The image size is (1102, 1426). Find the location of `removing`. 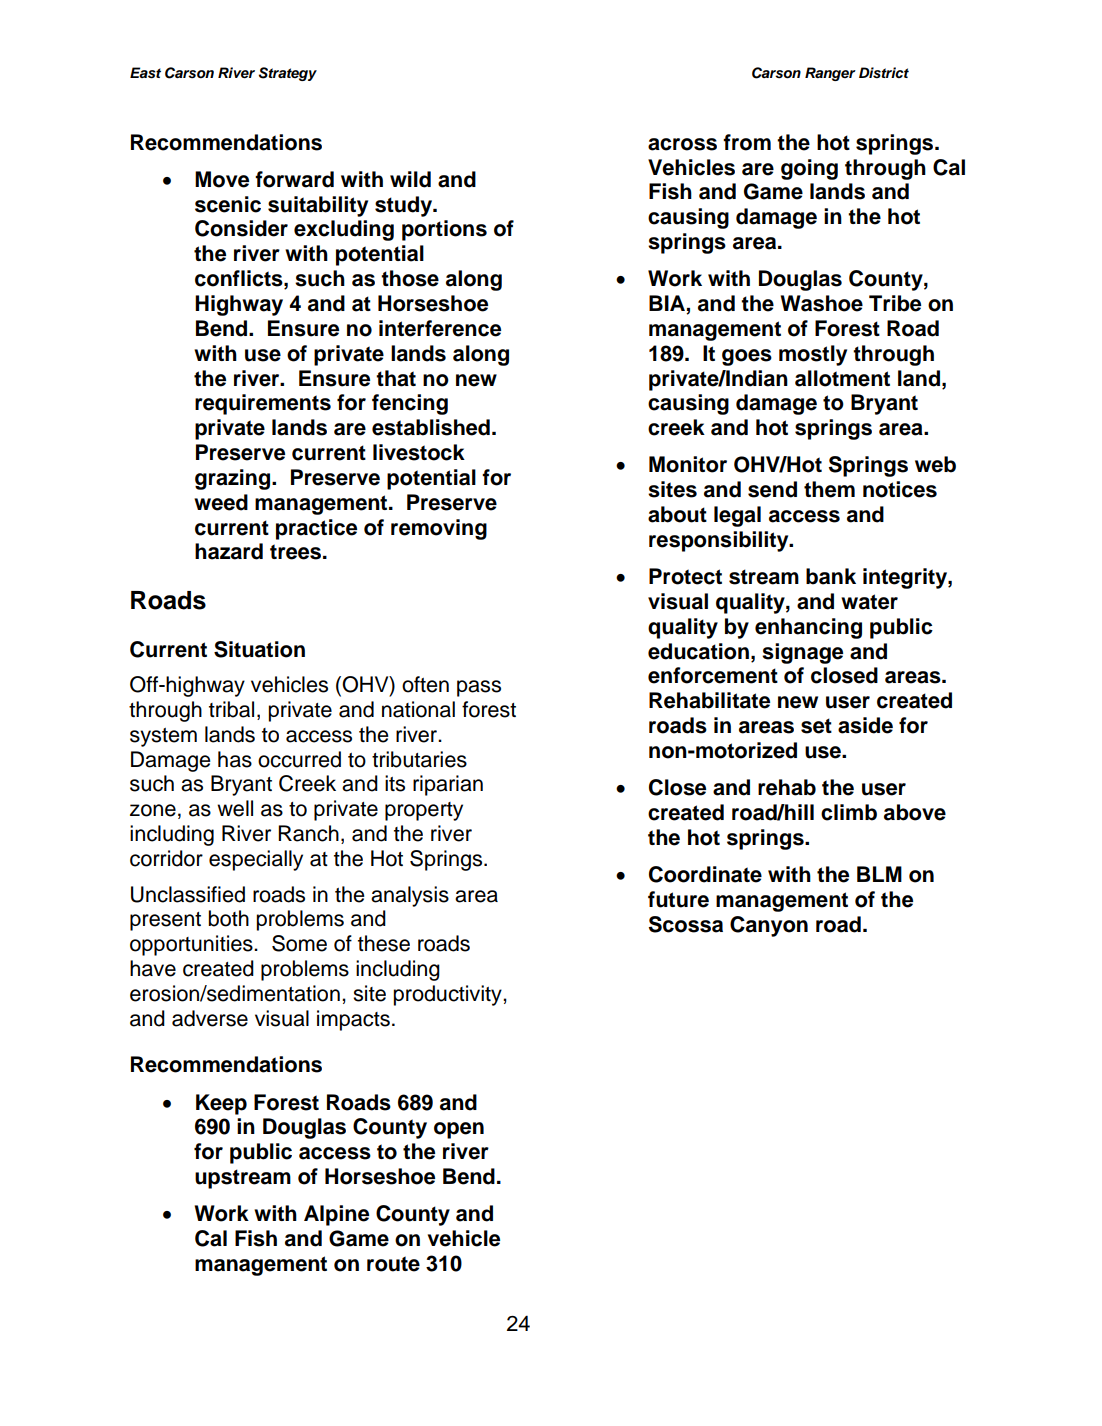

removing is located at coordinates (439, 529).
